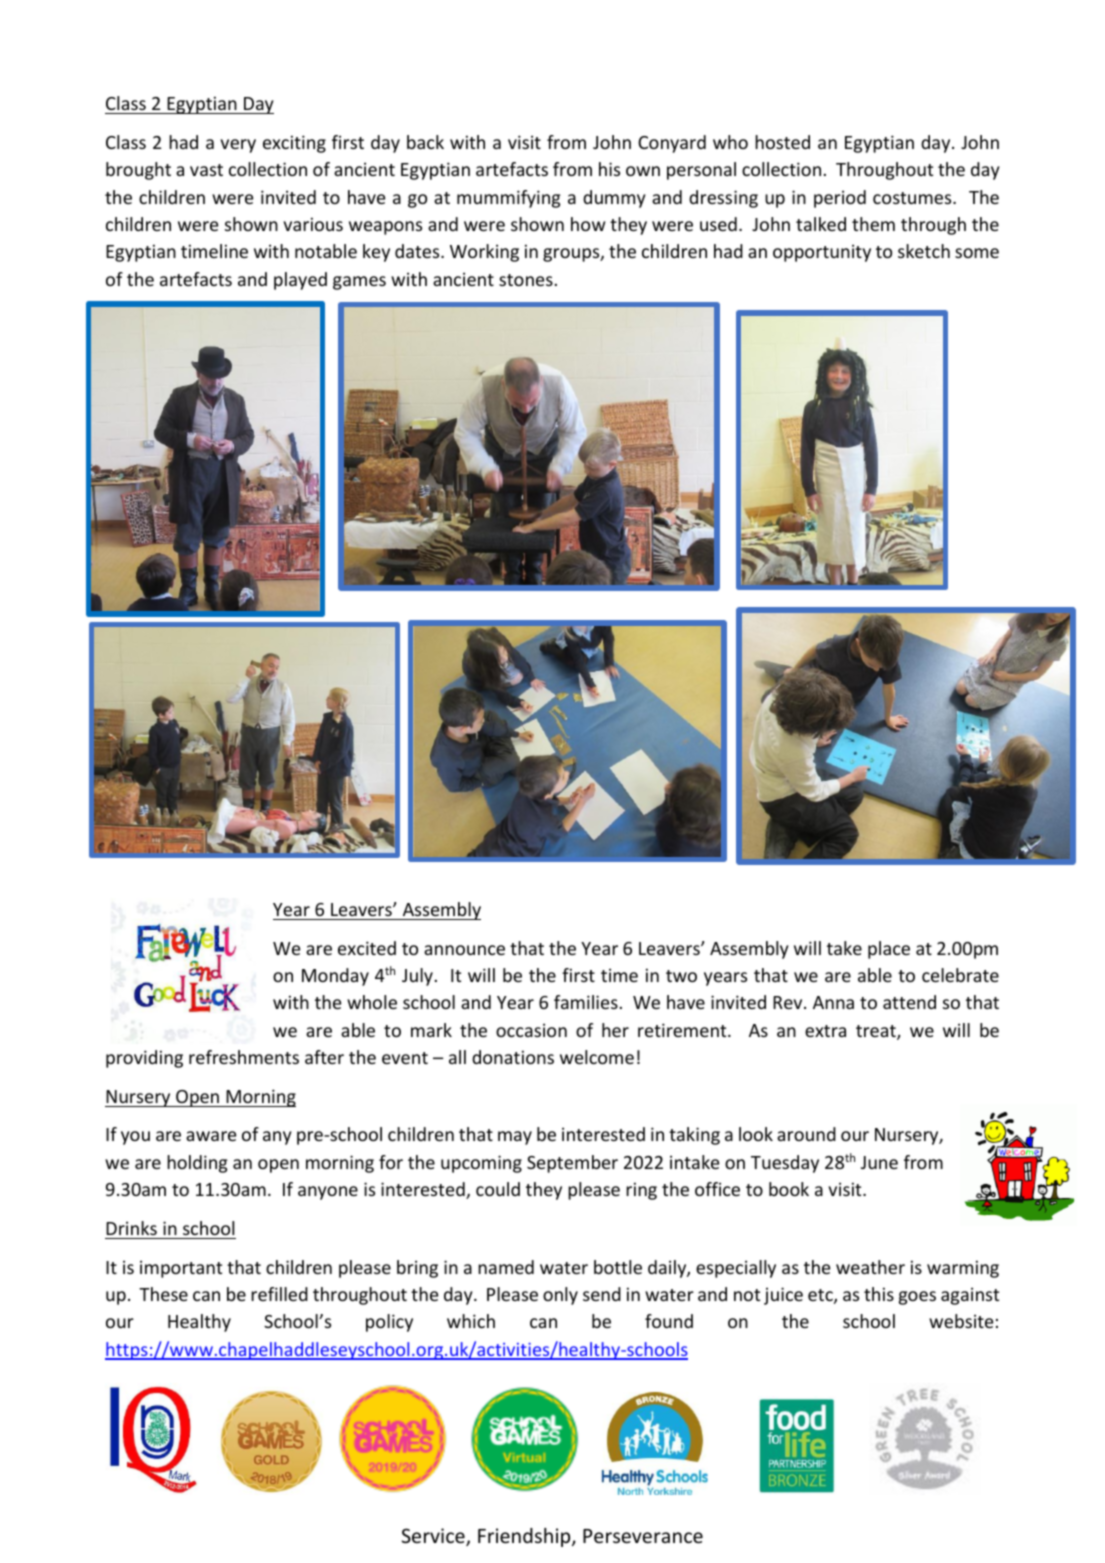 This document has height=1563, width=1105. What do you see at coordinates (525, 1537) in the document?
I see `Friendship` at bounding box center [525, 1537].
